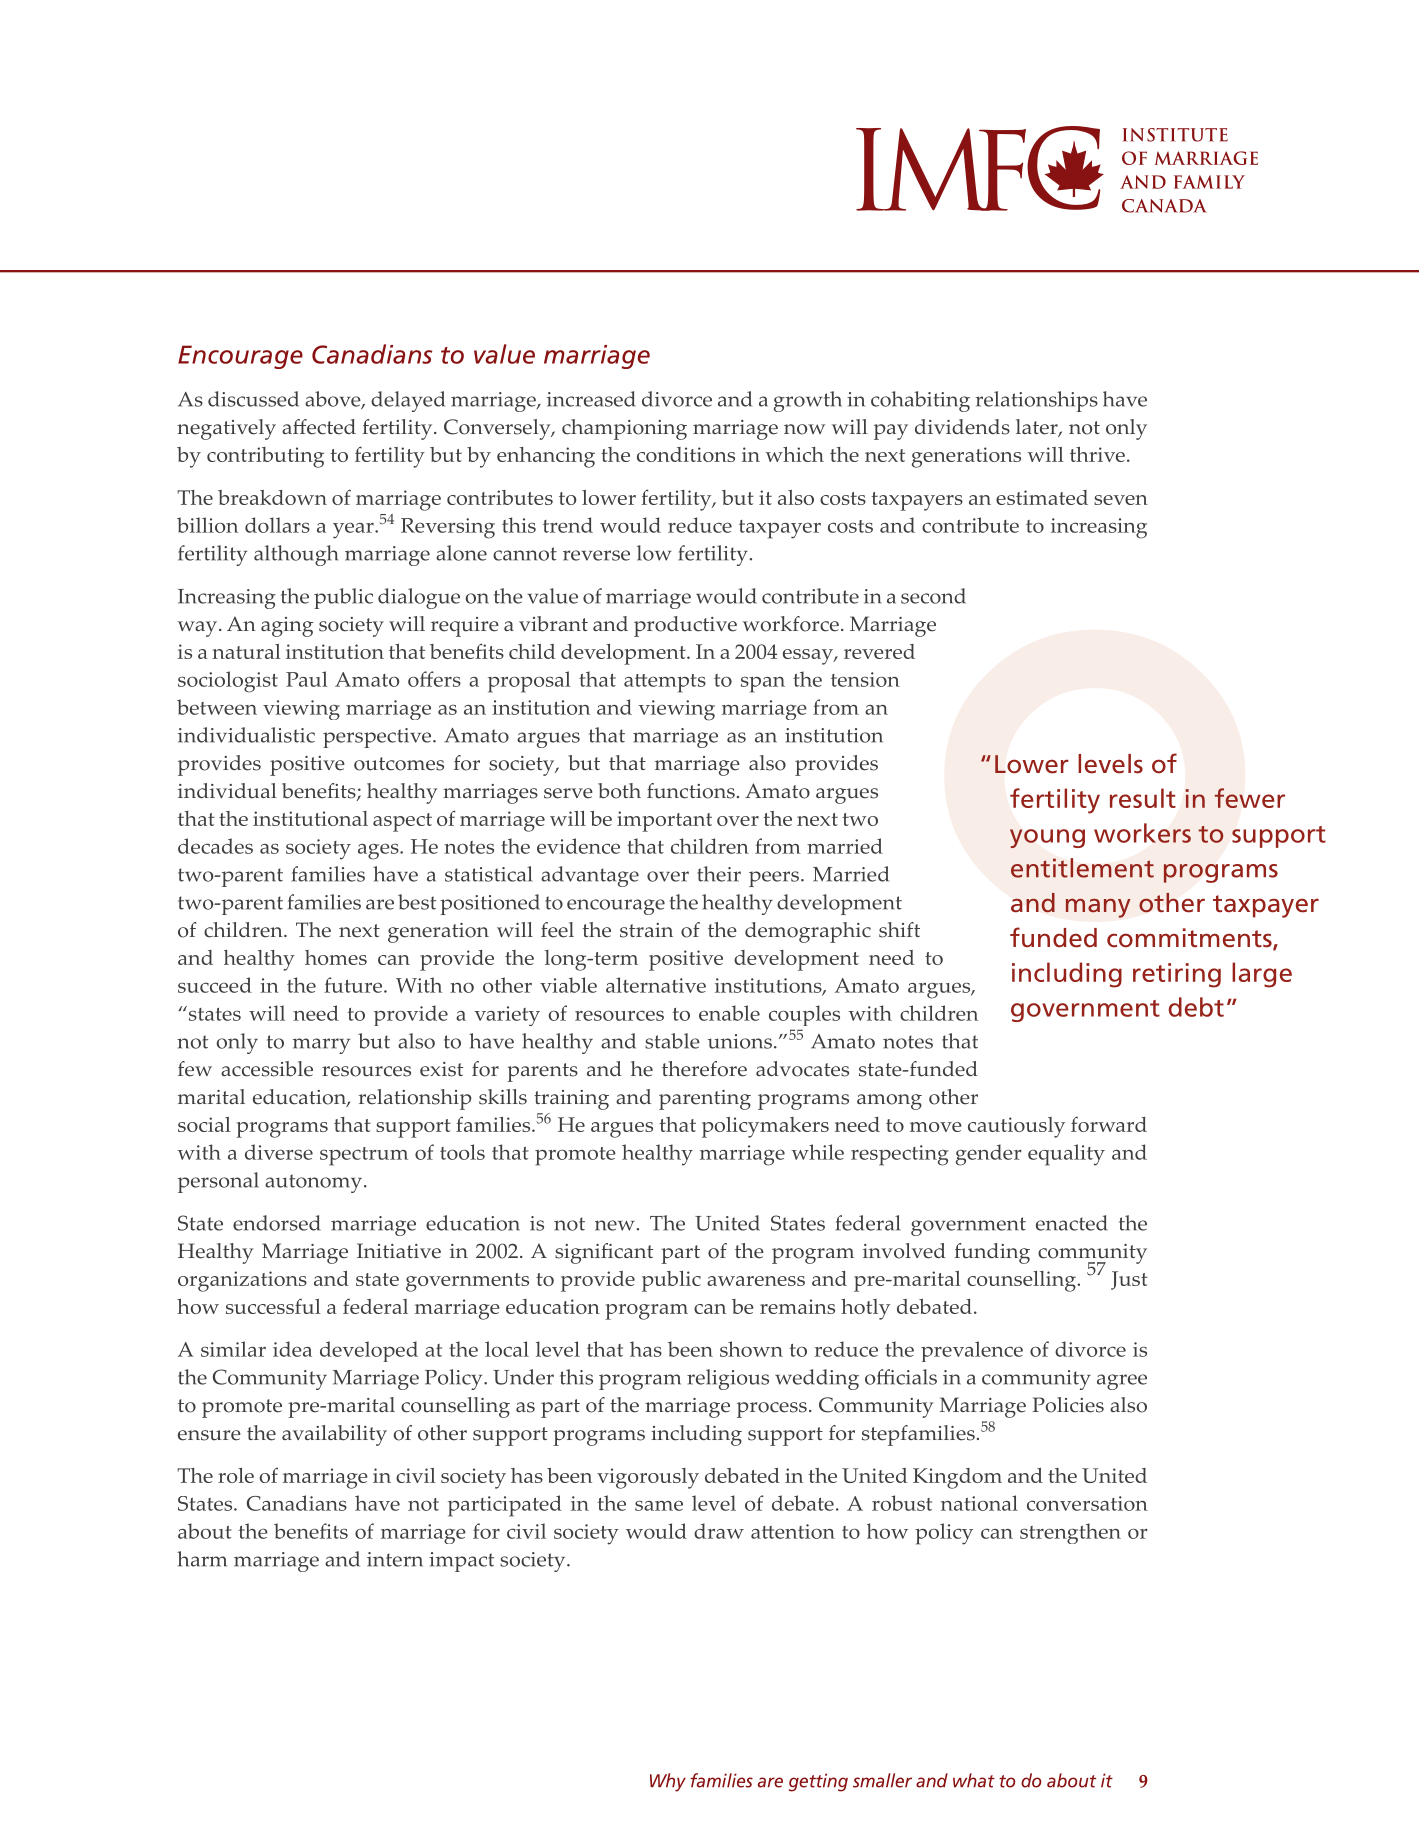 This screenshot has height=1836, width=1419. What do you see at coordinates (974, 1780) in the screenshot?
I see `what` at bounding box center [974, 1780].
